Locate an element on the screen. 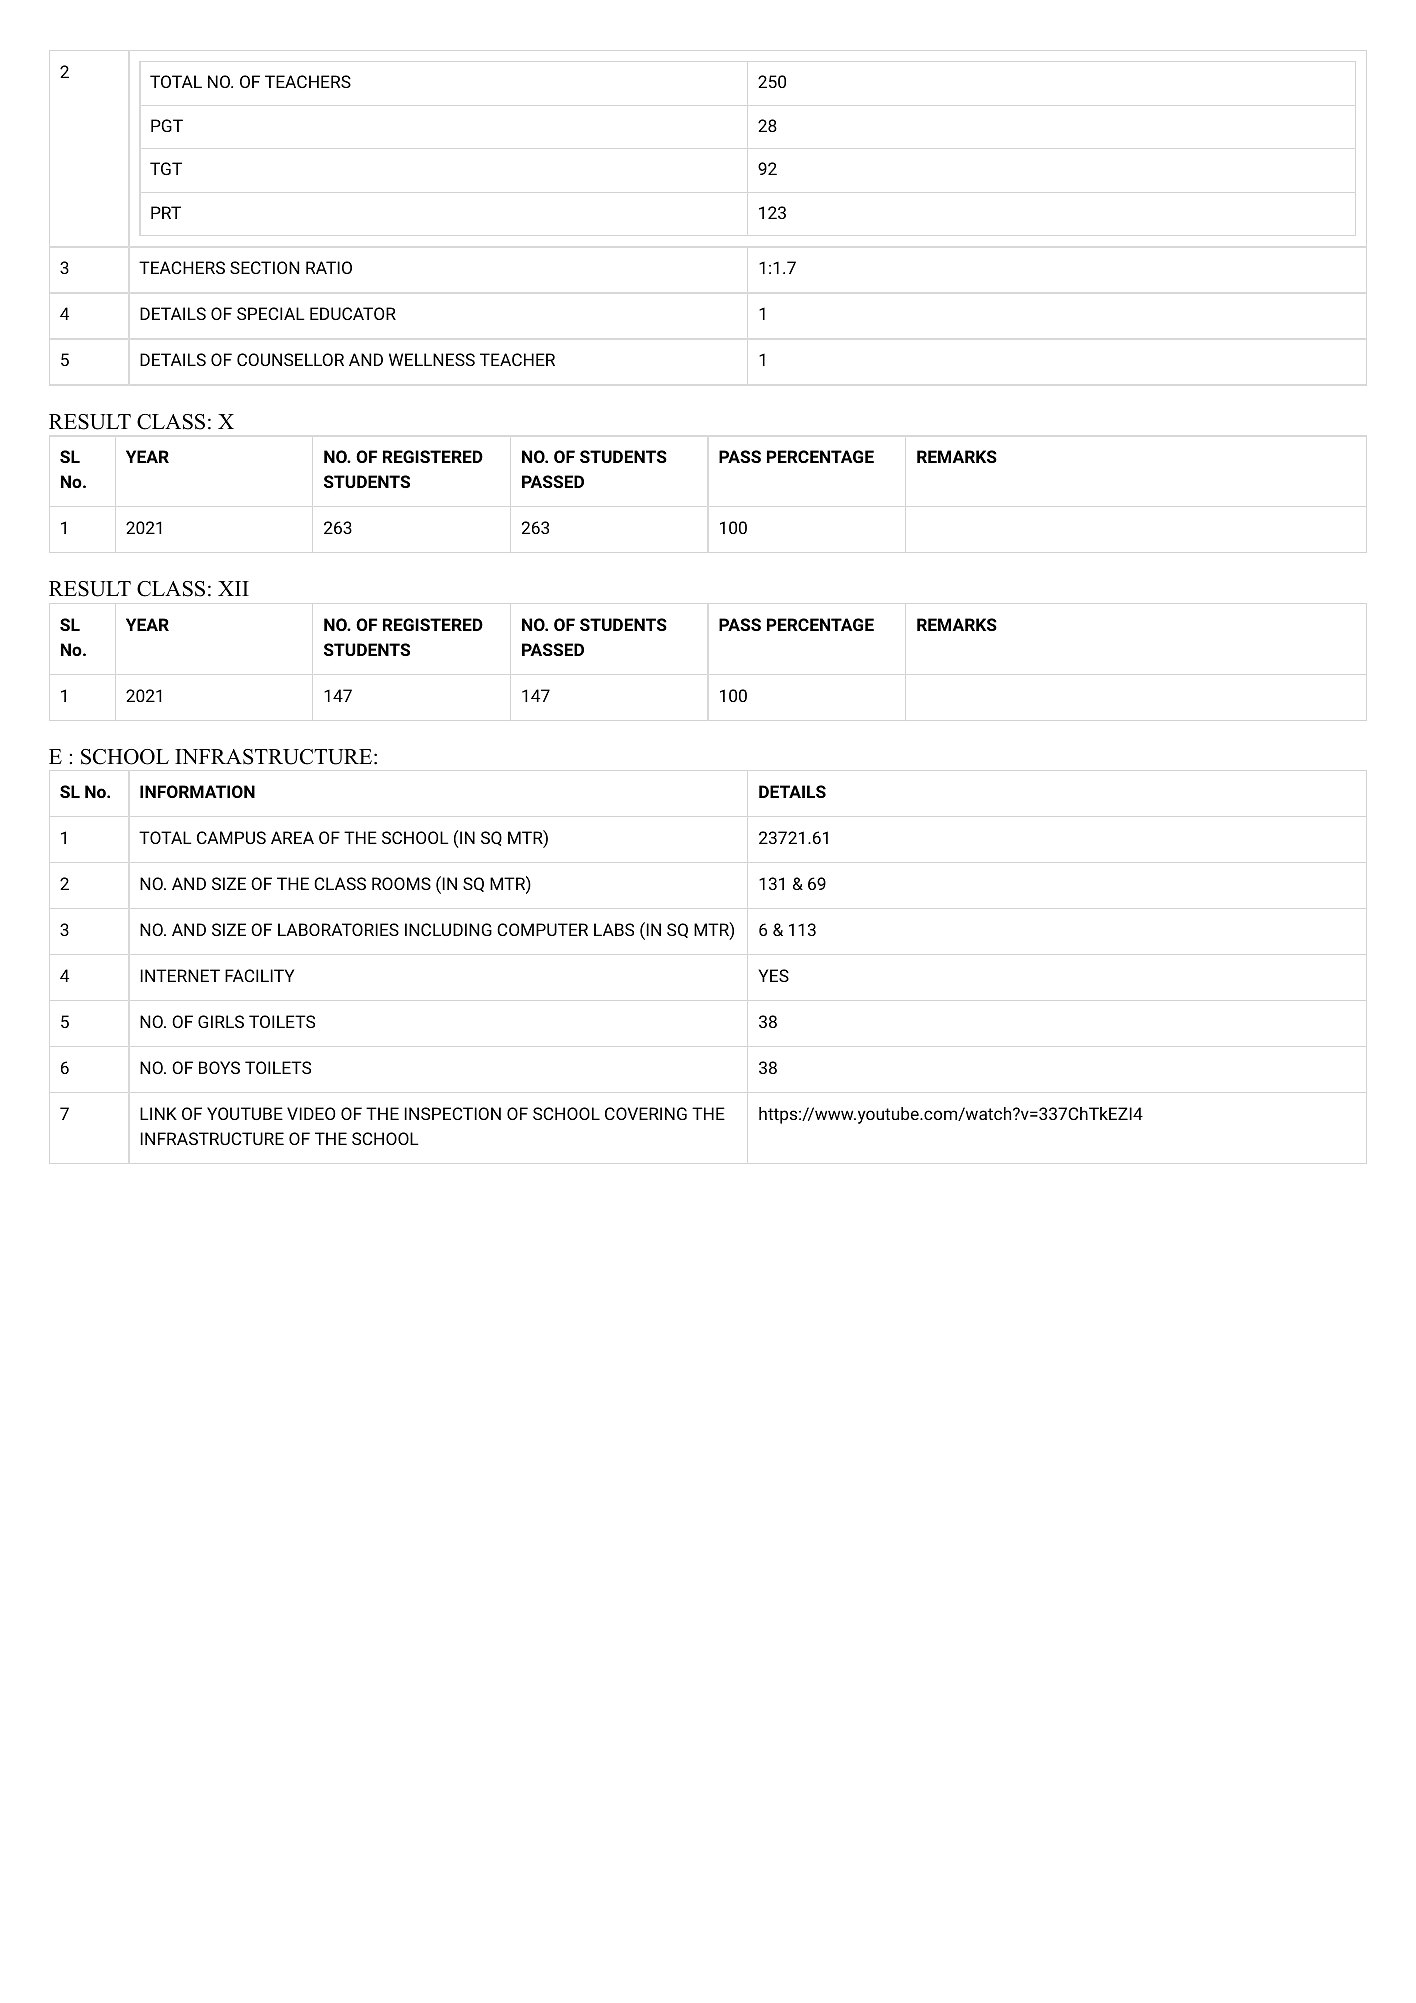 The height and width of the screenshot is (2003, 1416). RATIO is located at coordinates (329, 267).
